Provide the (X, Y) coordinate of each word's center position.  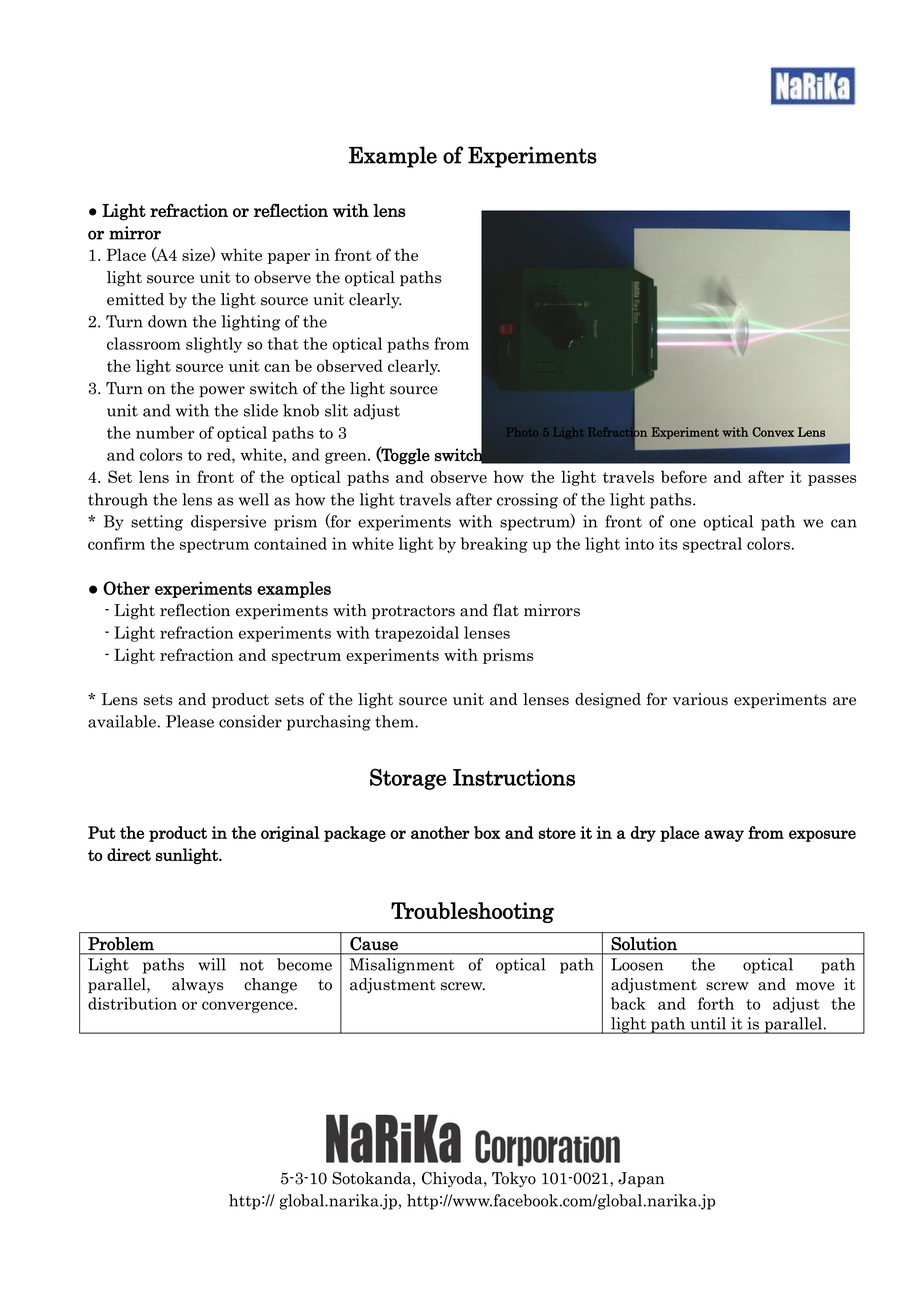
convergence (247, 1007)
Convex (773, 432)
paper (289, 258)
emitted (135, 299)
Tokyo (514, 1179)
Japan (641, 1179)
